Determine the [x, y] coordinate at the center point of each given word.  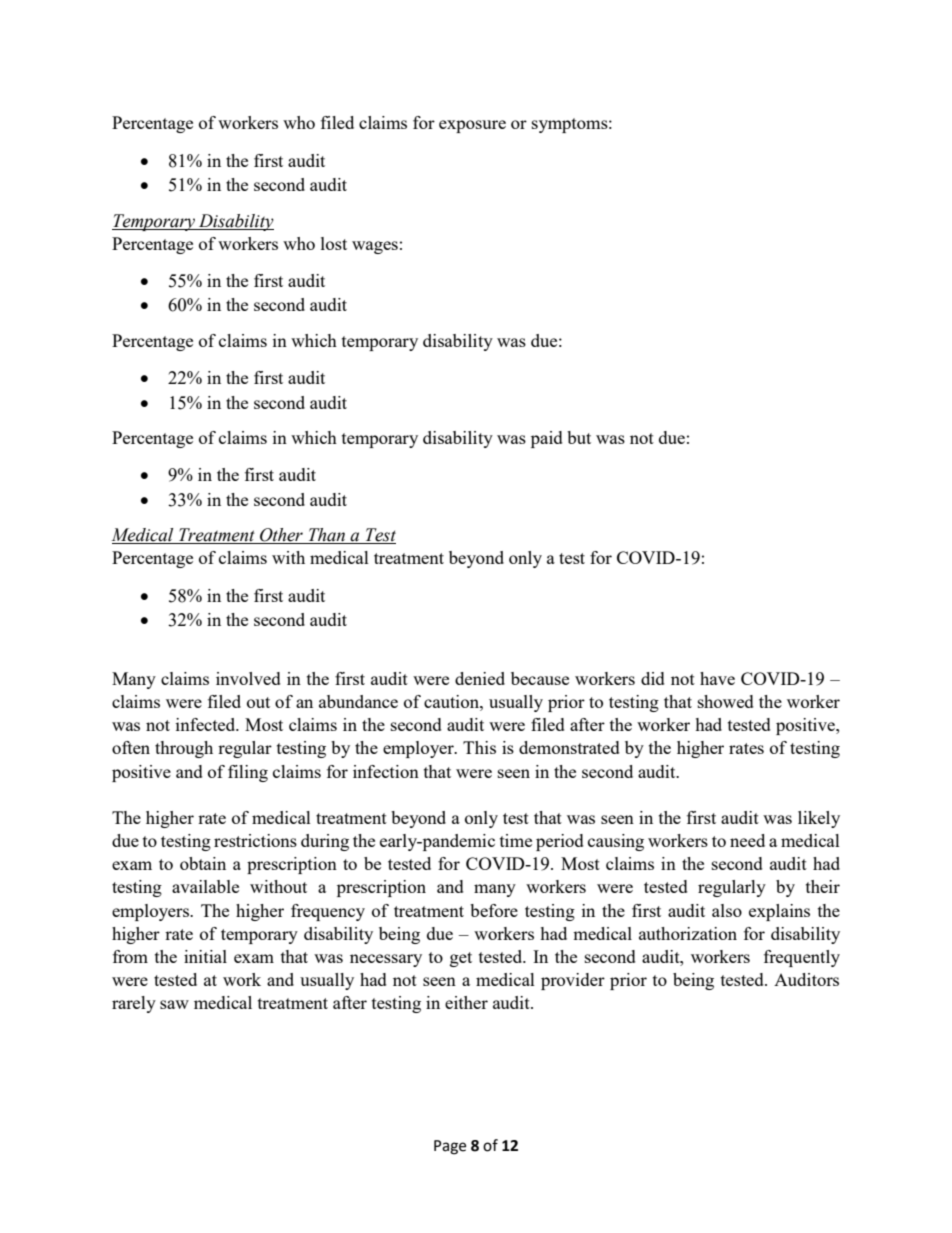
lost [334, 243]
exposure [472, 126]
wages [375, 247]
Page [450, 1147]
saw [174, 1004]
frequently [802, 958]
